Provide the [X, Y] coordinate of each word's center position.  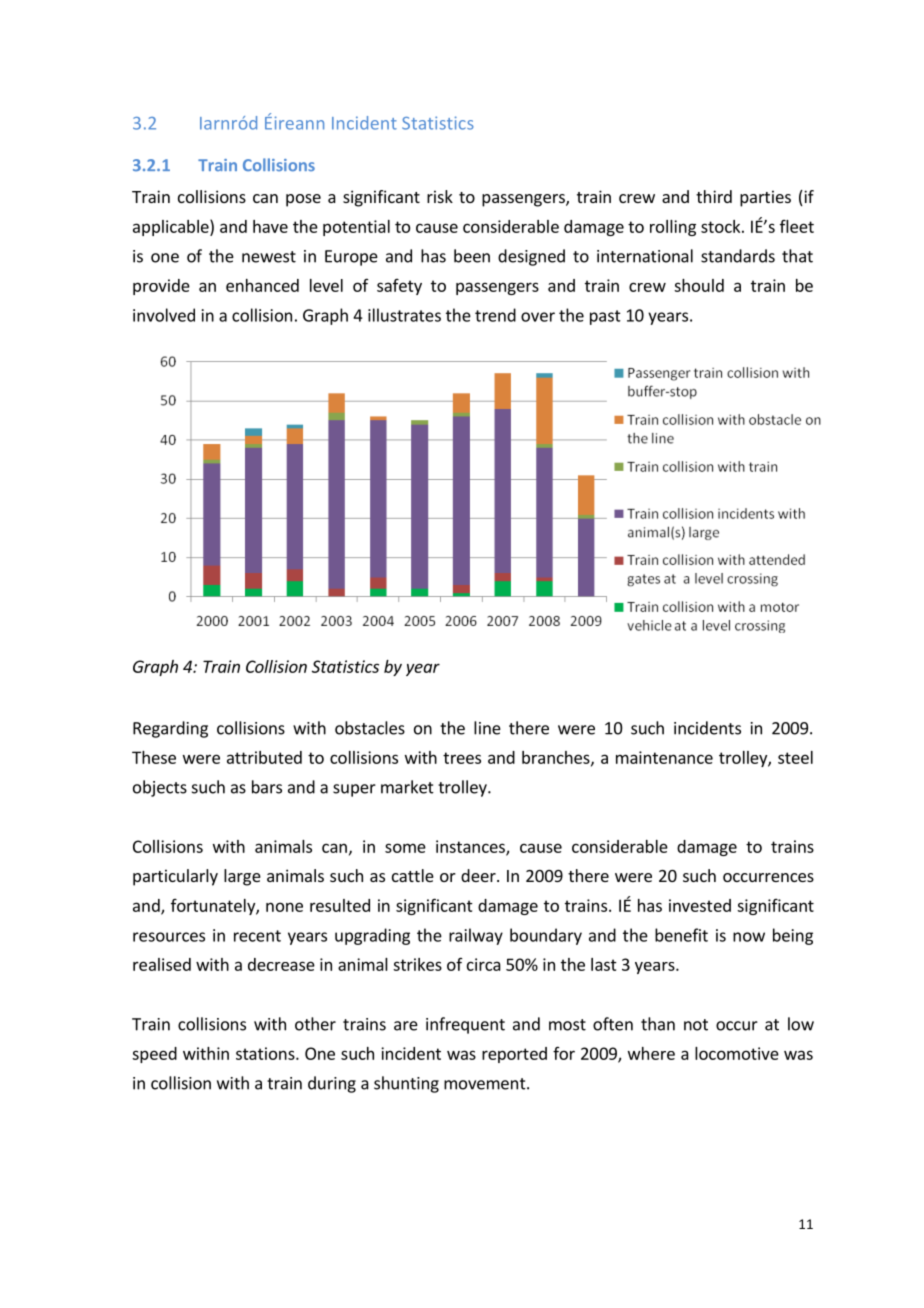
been [472, 256]
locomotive [737, 1053]
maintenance [664, 757]
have [270, 226]
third [714, 196]
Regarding [170, 729]
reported [514, 1055]
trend [495, 315]
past [605, 317]
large [242, 877]
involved [164, 315]
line [487, 728]
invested [700, 905]
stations [266, 1053]
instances [471, 847]
